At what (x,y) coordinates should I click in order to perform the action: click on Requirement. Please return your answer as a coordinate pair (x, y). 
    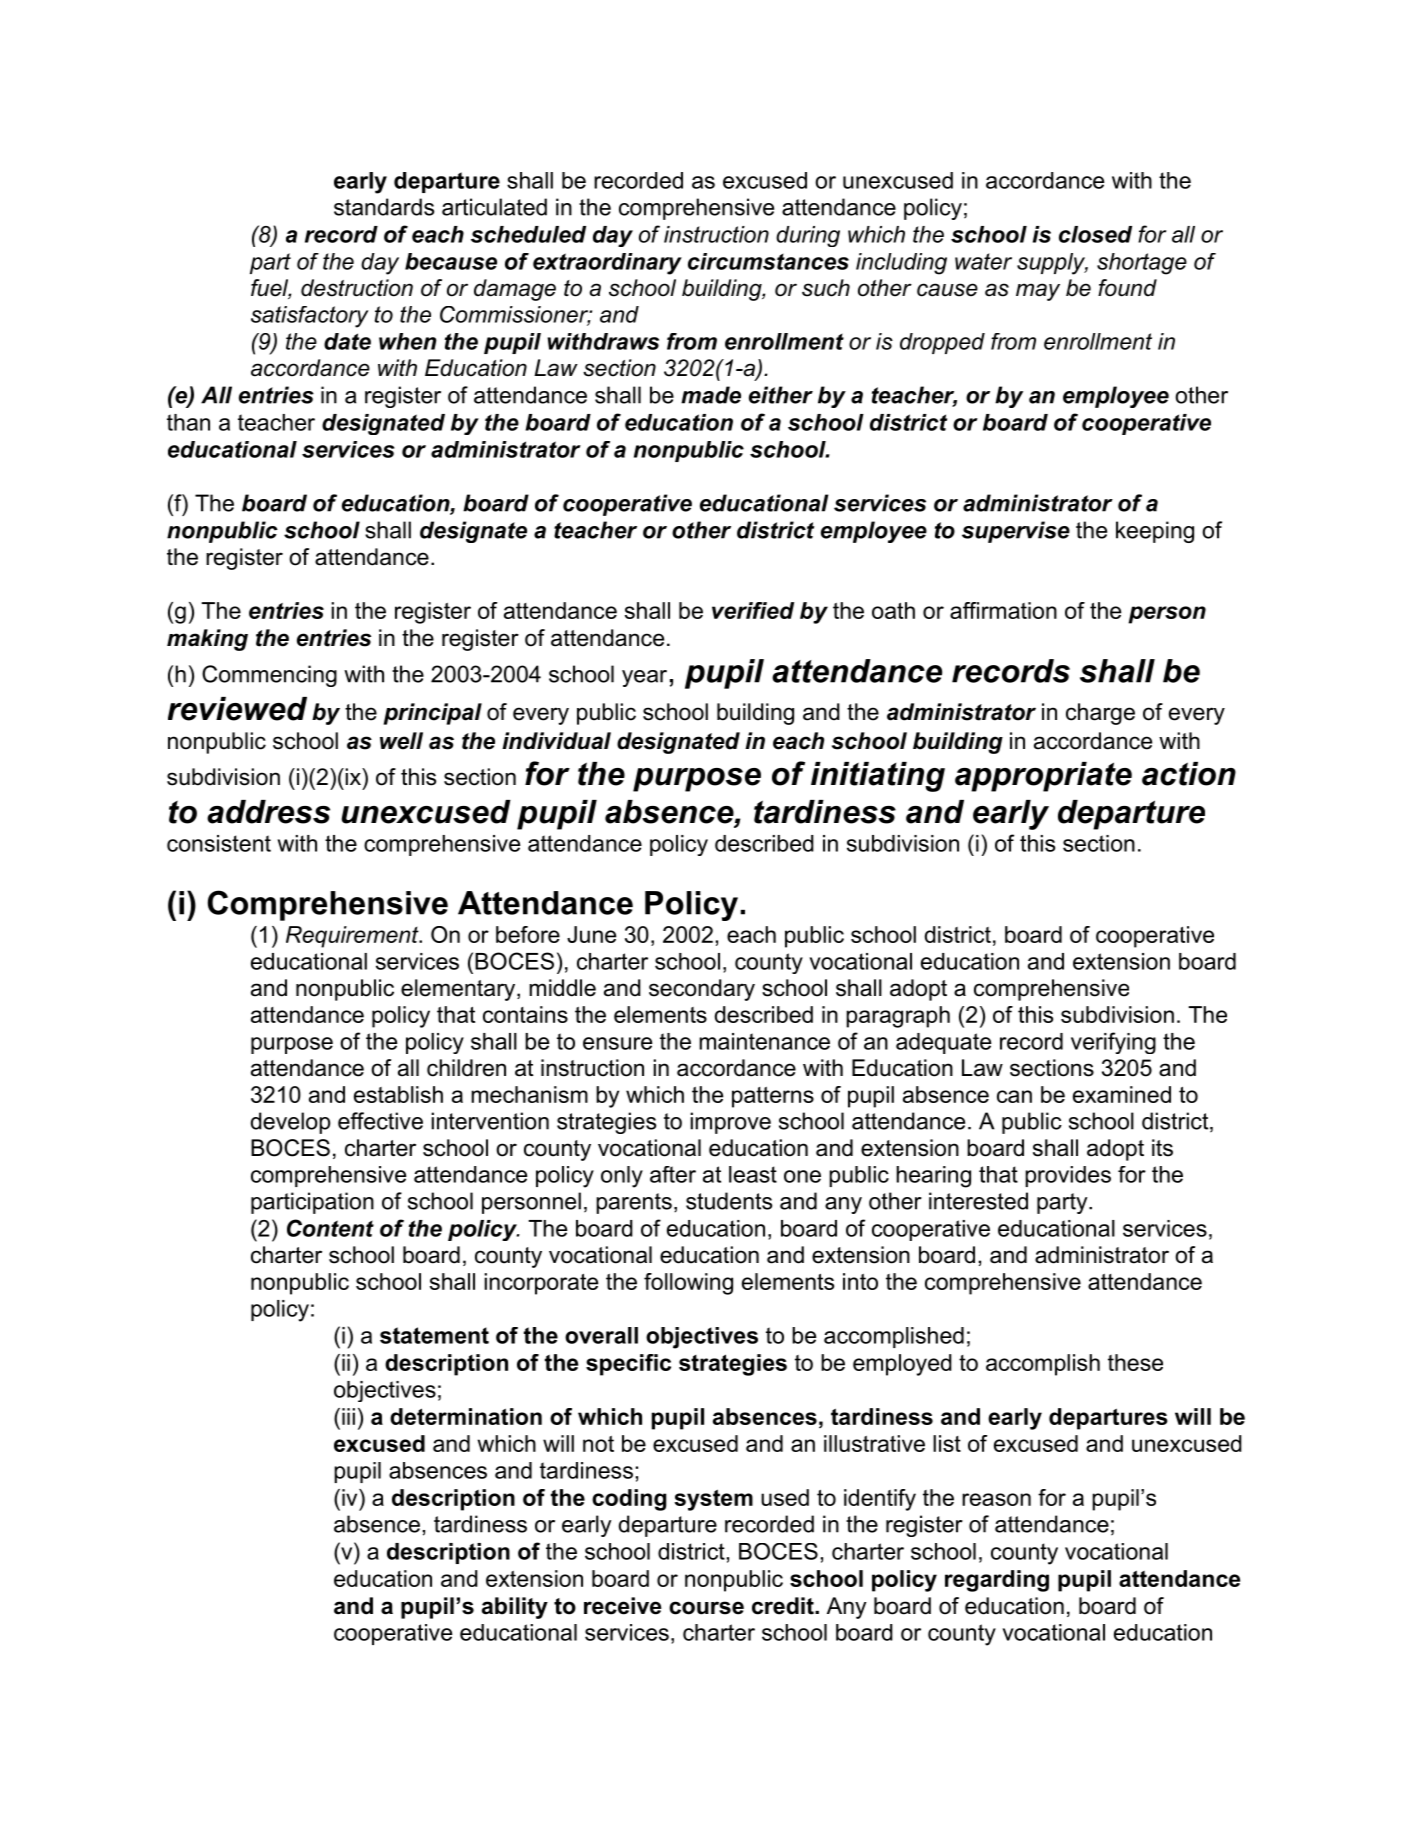
    Looking at the image, I should click on (353, 937).
